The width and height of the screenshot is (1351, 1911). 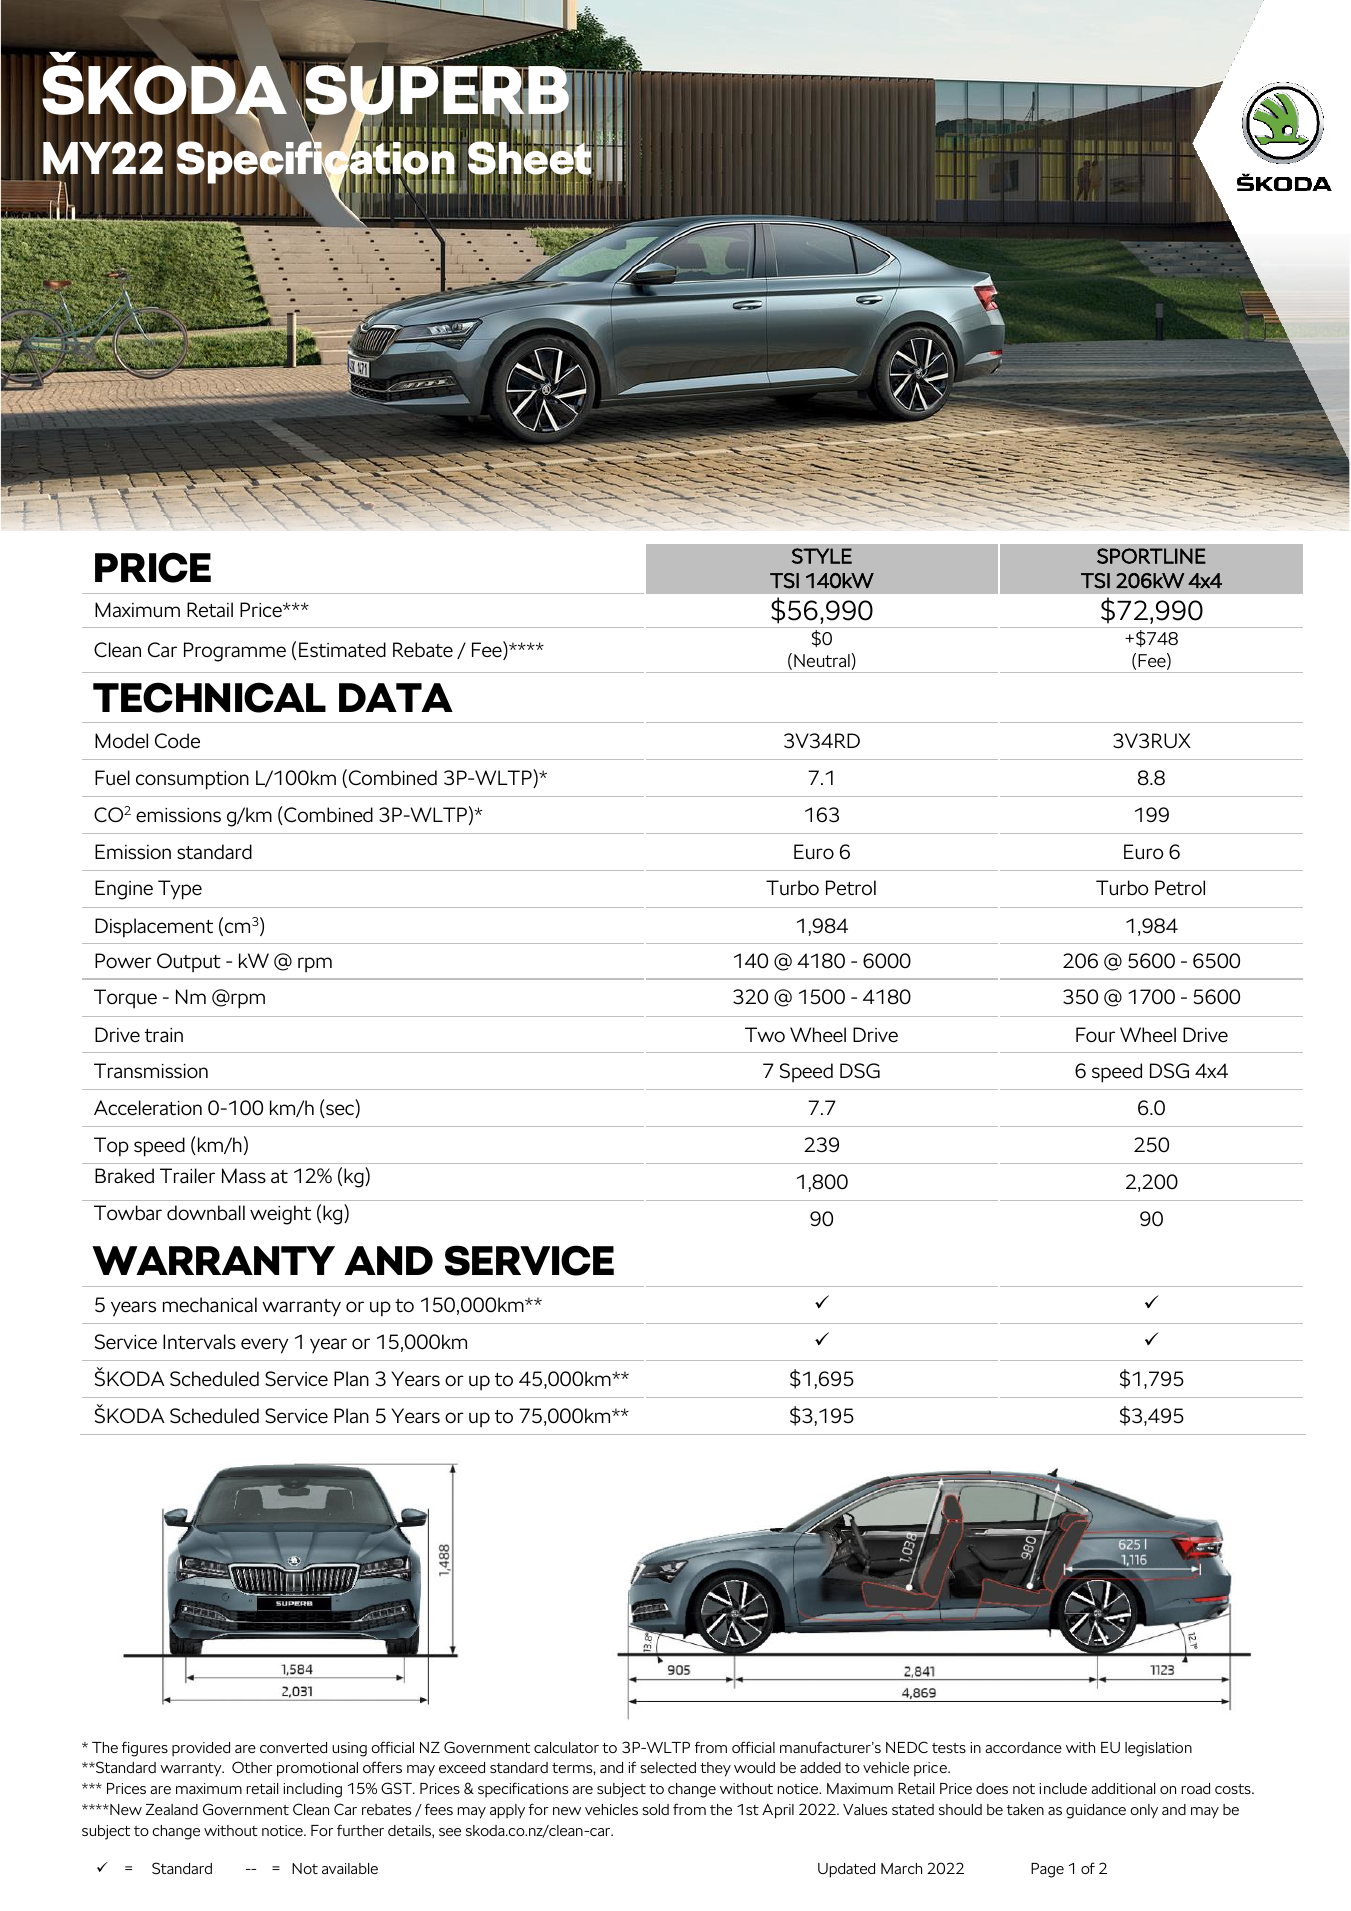 What do you see at coordinates (765, 1035) in the screenshot?
I see `Two` at bounding box center [765, 1035].
